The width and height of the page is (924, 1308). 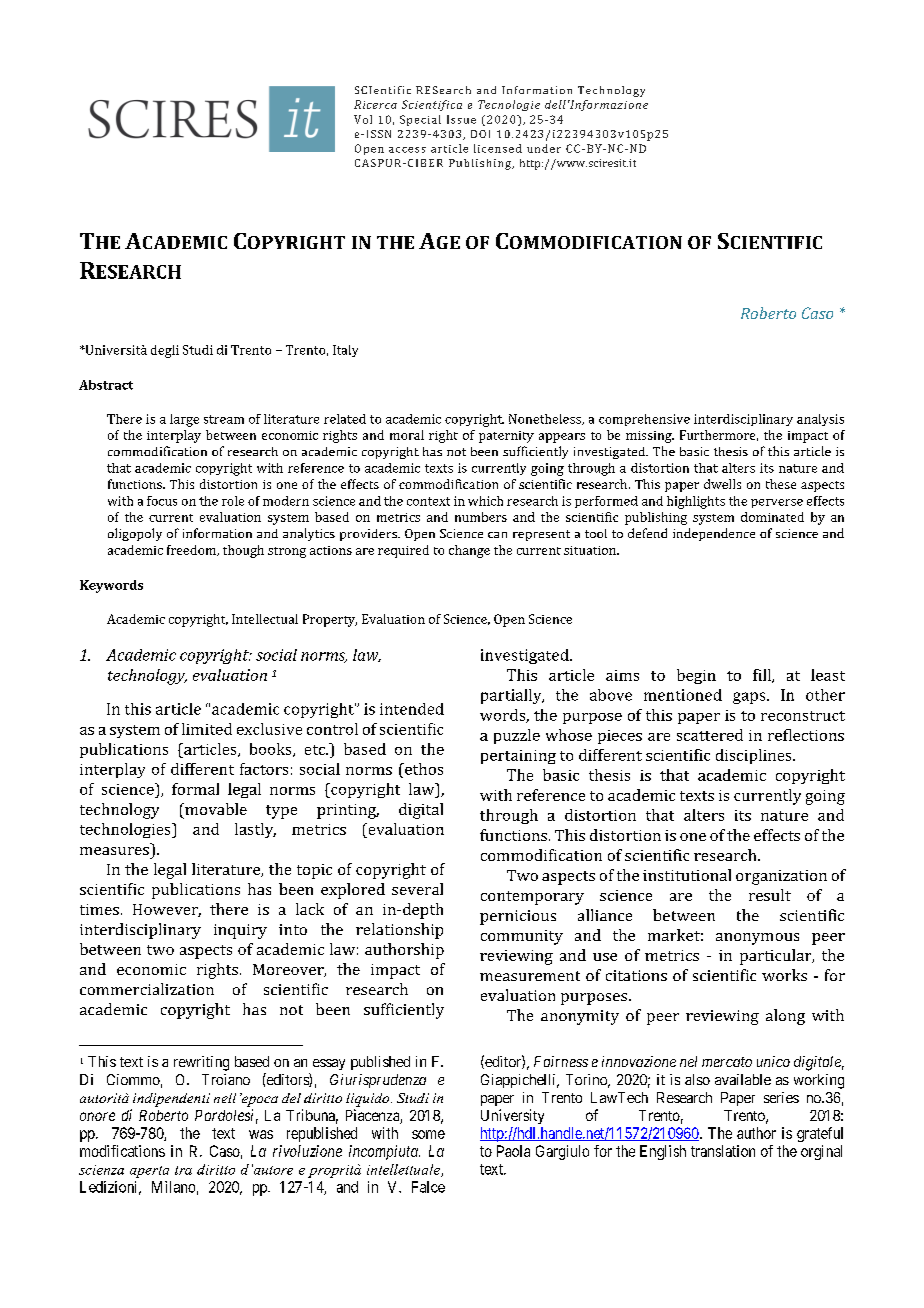 What do you see at coordinates (480, 134) in the page?
I see `DOI` at bounding box center [480, 134].
